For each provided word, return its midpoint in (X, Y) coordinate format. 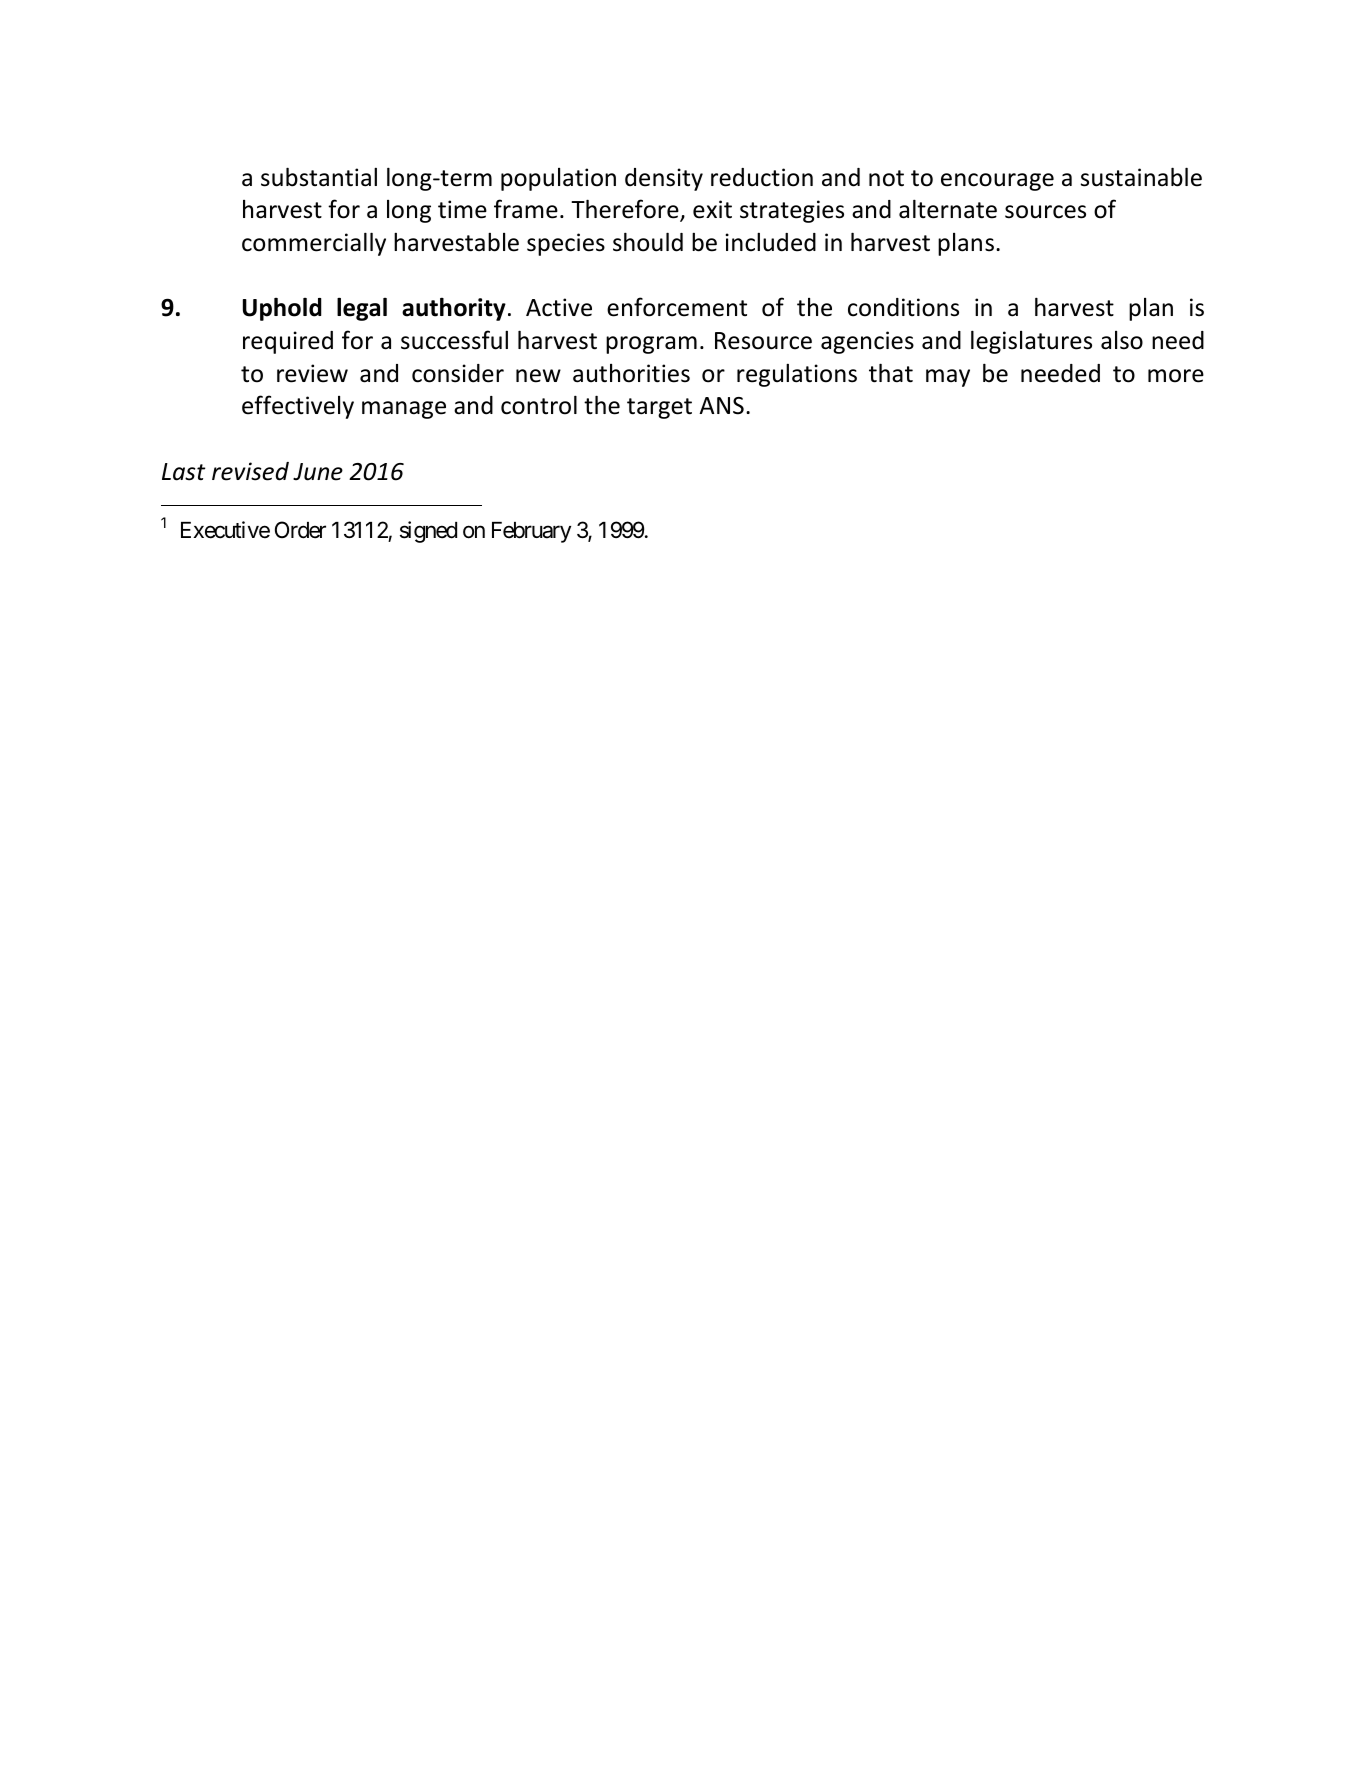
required (288, 342)
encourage (997, 182)
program (651, 345)
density (664, 179)
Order (300, 530)
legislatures (1031, 342)
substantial (319, 177)
